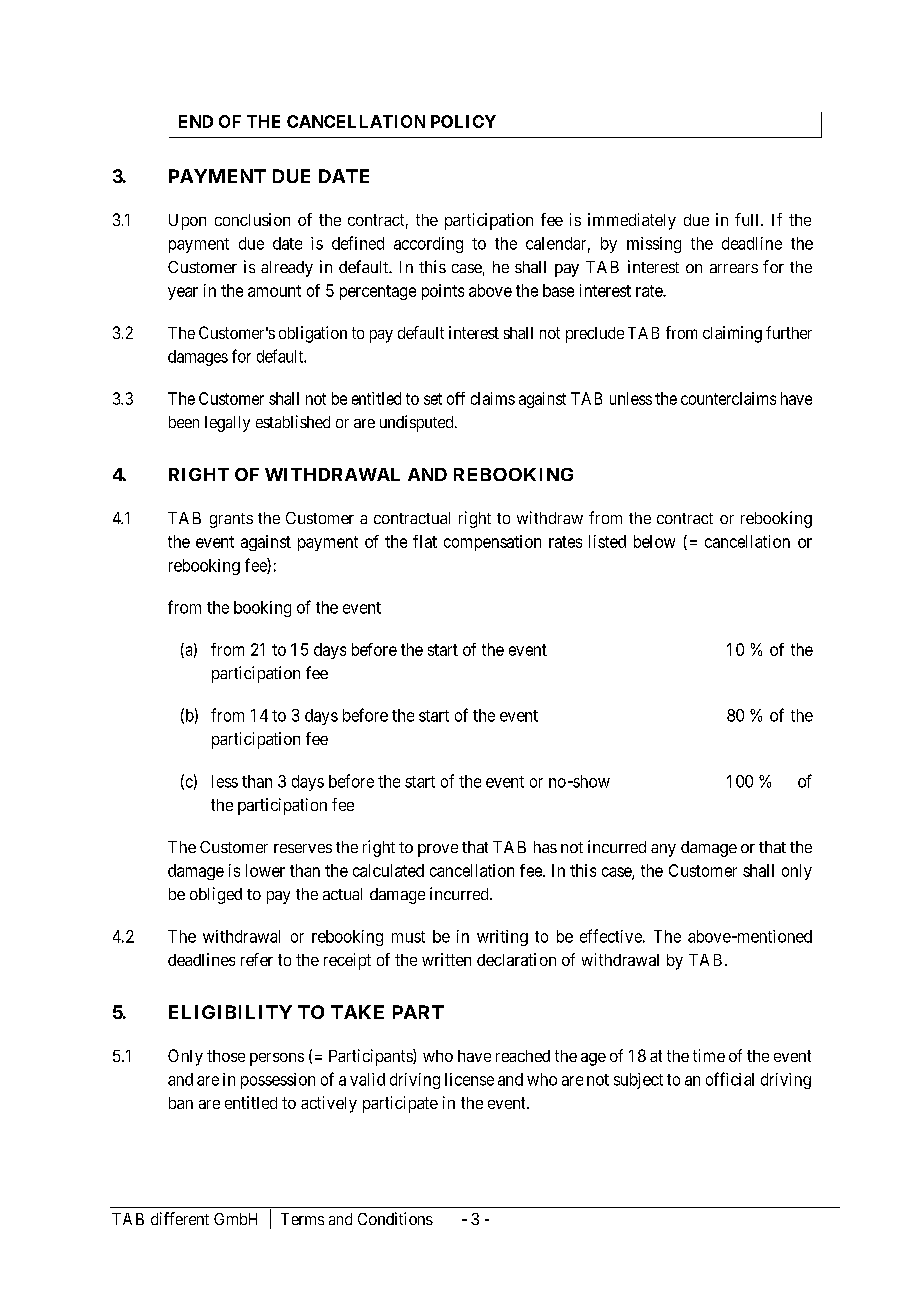 The height and width of the screenshot is (1307, 924). I want to click on compensation, so click(492, 543).
